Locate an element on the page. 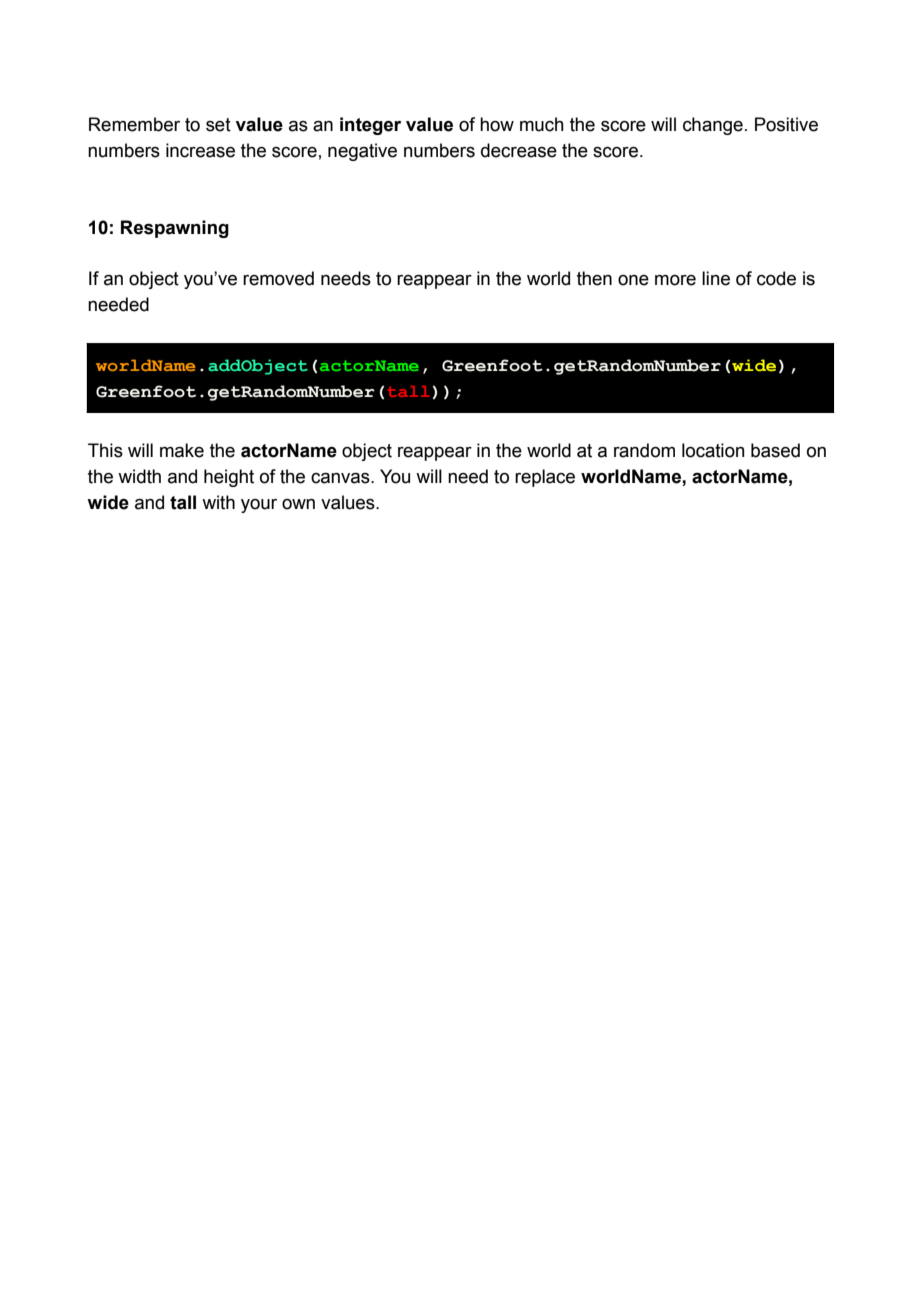  replace is located at coordinates (545, 478).
